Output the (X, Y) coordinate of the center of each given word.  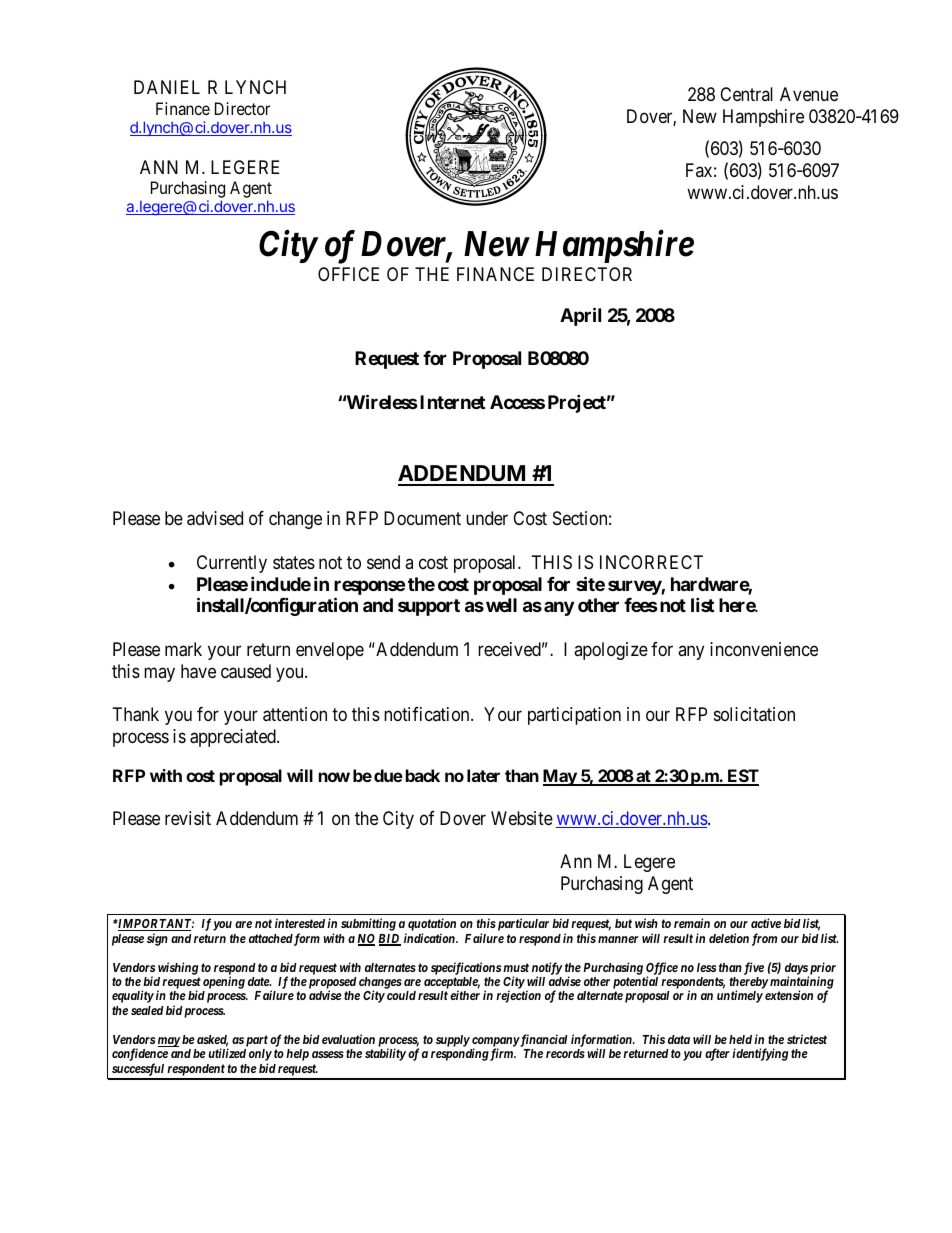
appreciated (234, 738)
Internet (452, 402)
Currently (232, 564)
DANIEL (167, 87)
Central (746, 94)
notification (428, 714)
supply (453, 1041)
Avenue (809, 94)
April (580, 316)
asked (212, 1041)
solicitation (754, 714)
